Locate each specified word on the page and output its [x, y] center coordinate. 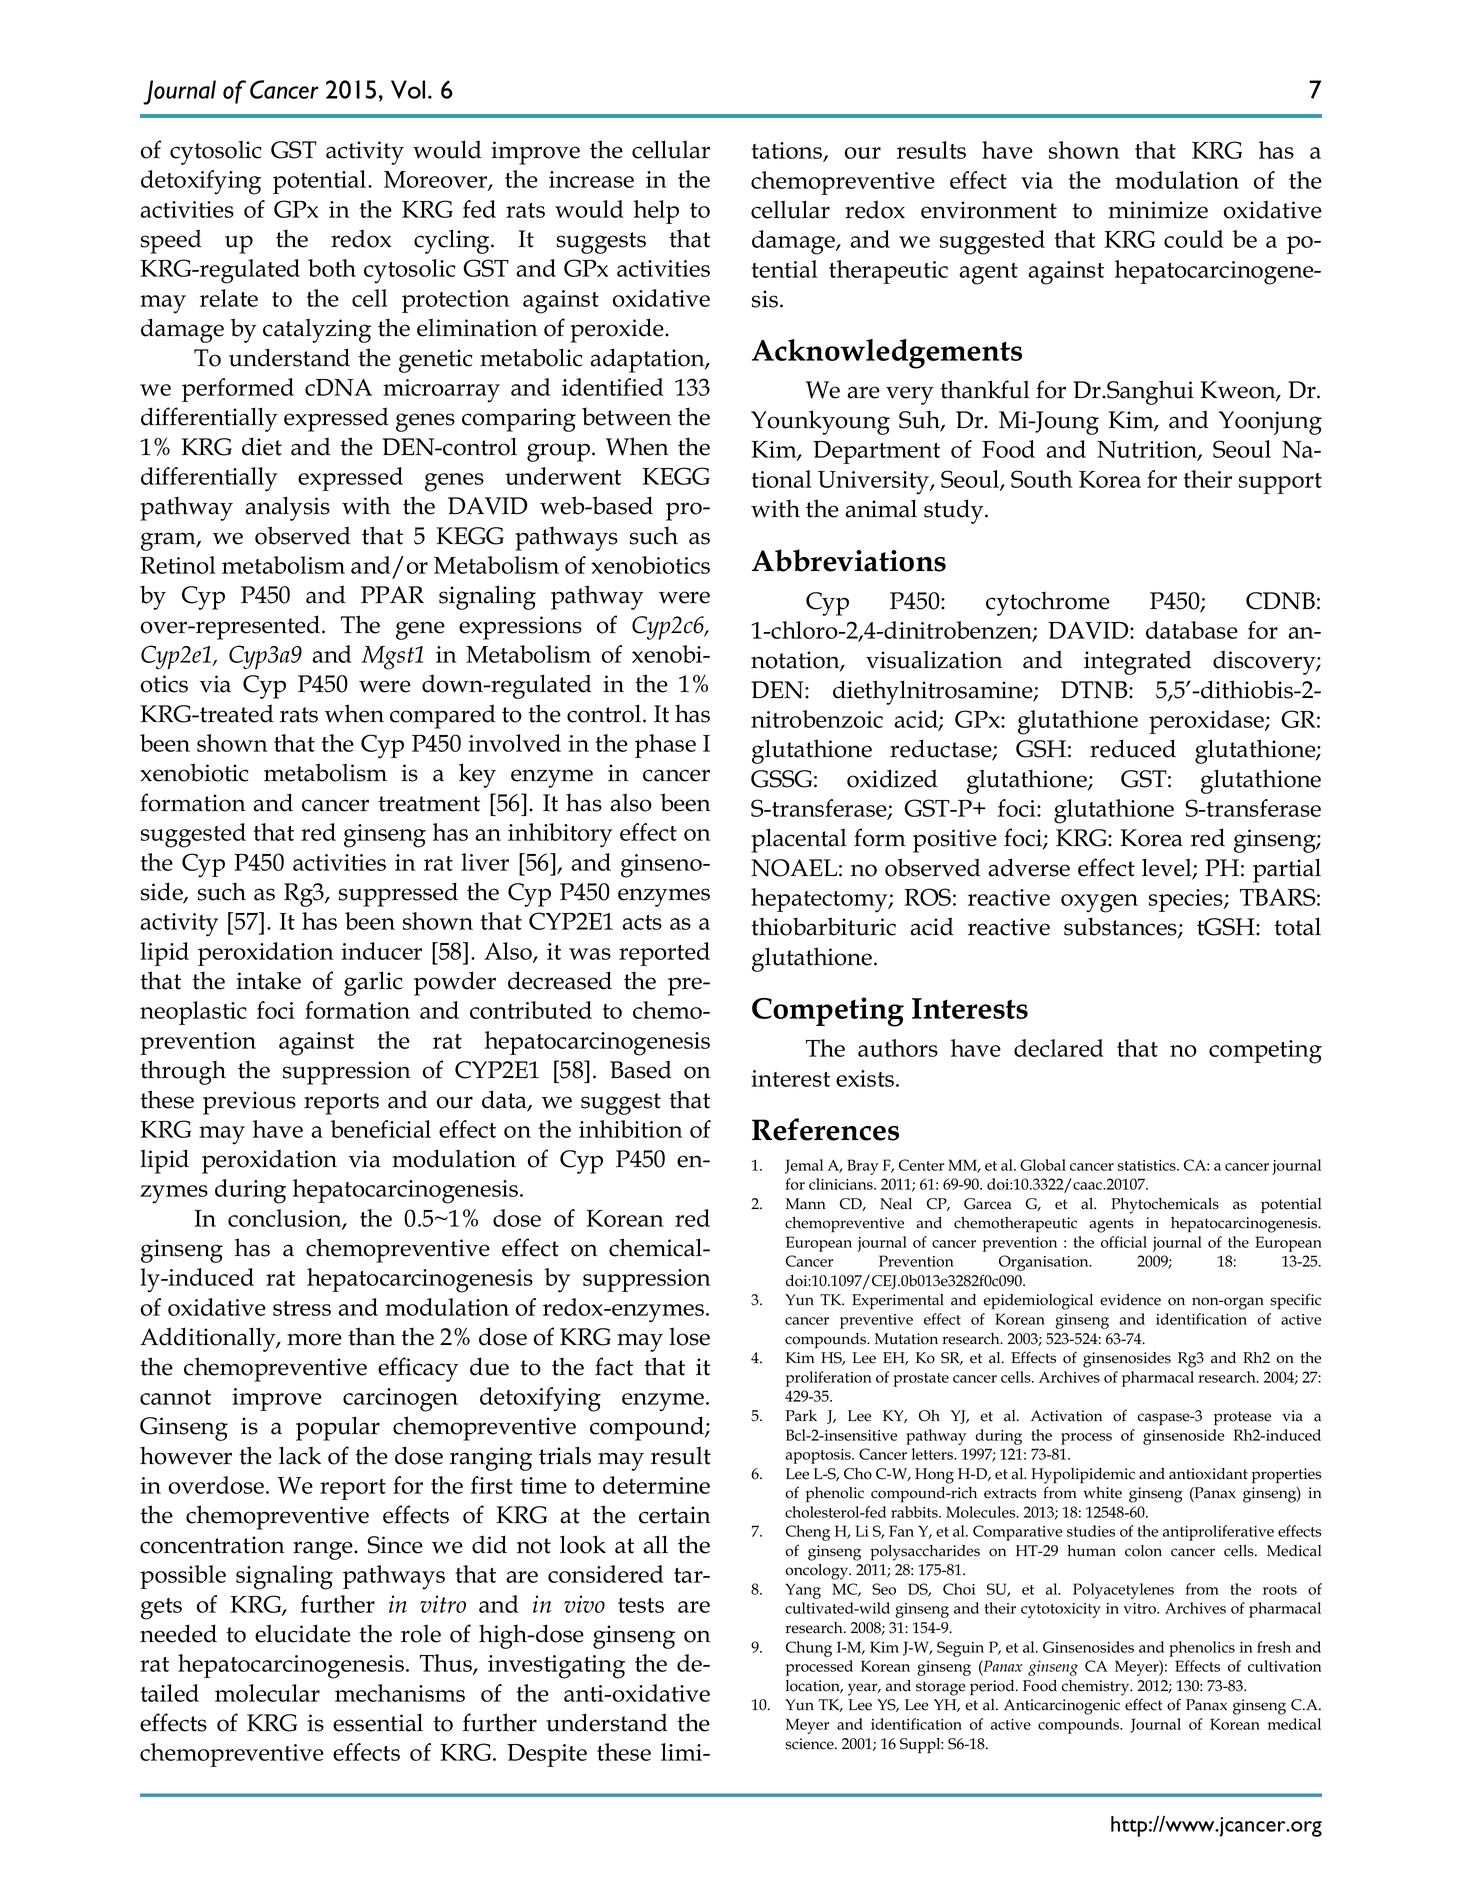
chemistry [1097, 1688]
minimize [1158, 210]
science [810, 1744]
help [656, 212]
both [332, 268]
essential [378, 1722]
